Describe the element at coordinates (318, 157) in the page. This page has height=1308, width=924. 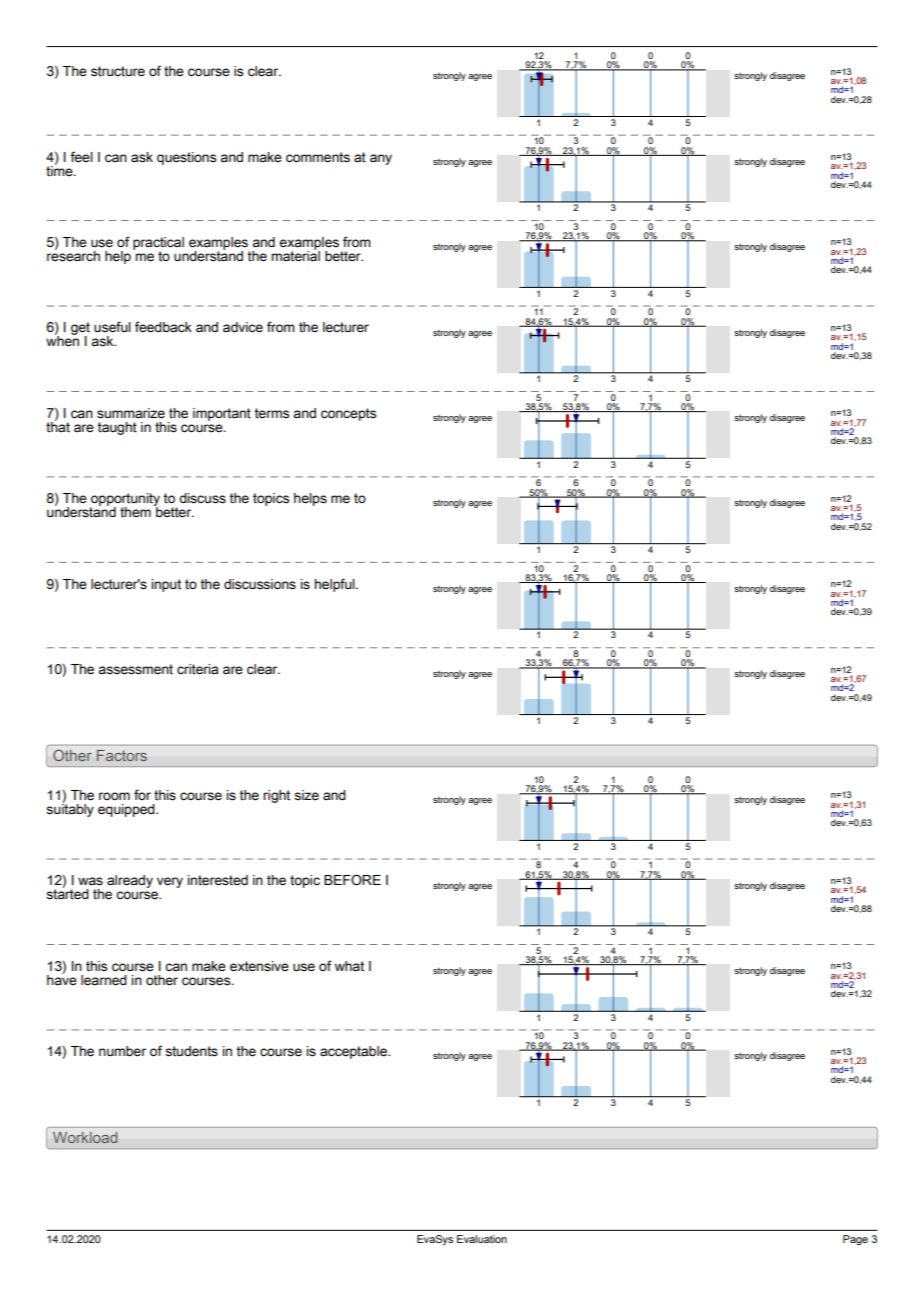
I see `comments` at that location.
